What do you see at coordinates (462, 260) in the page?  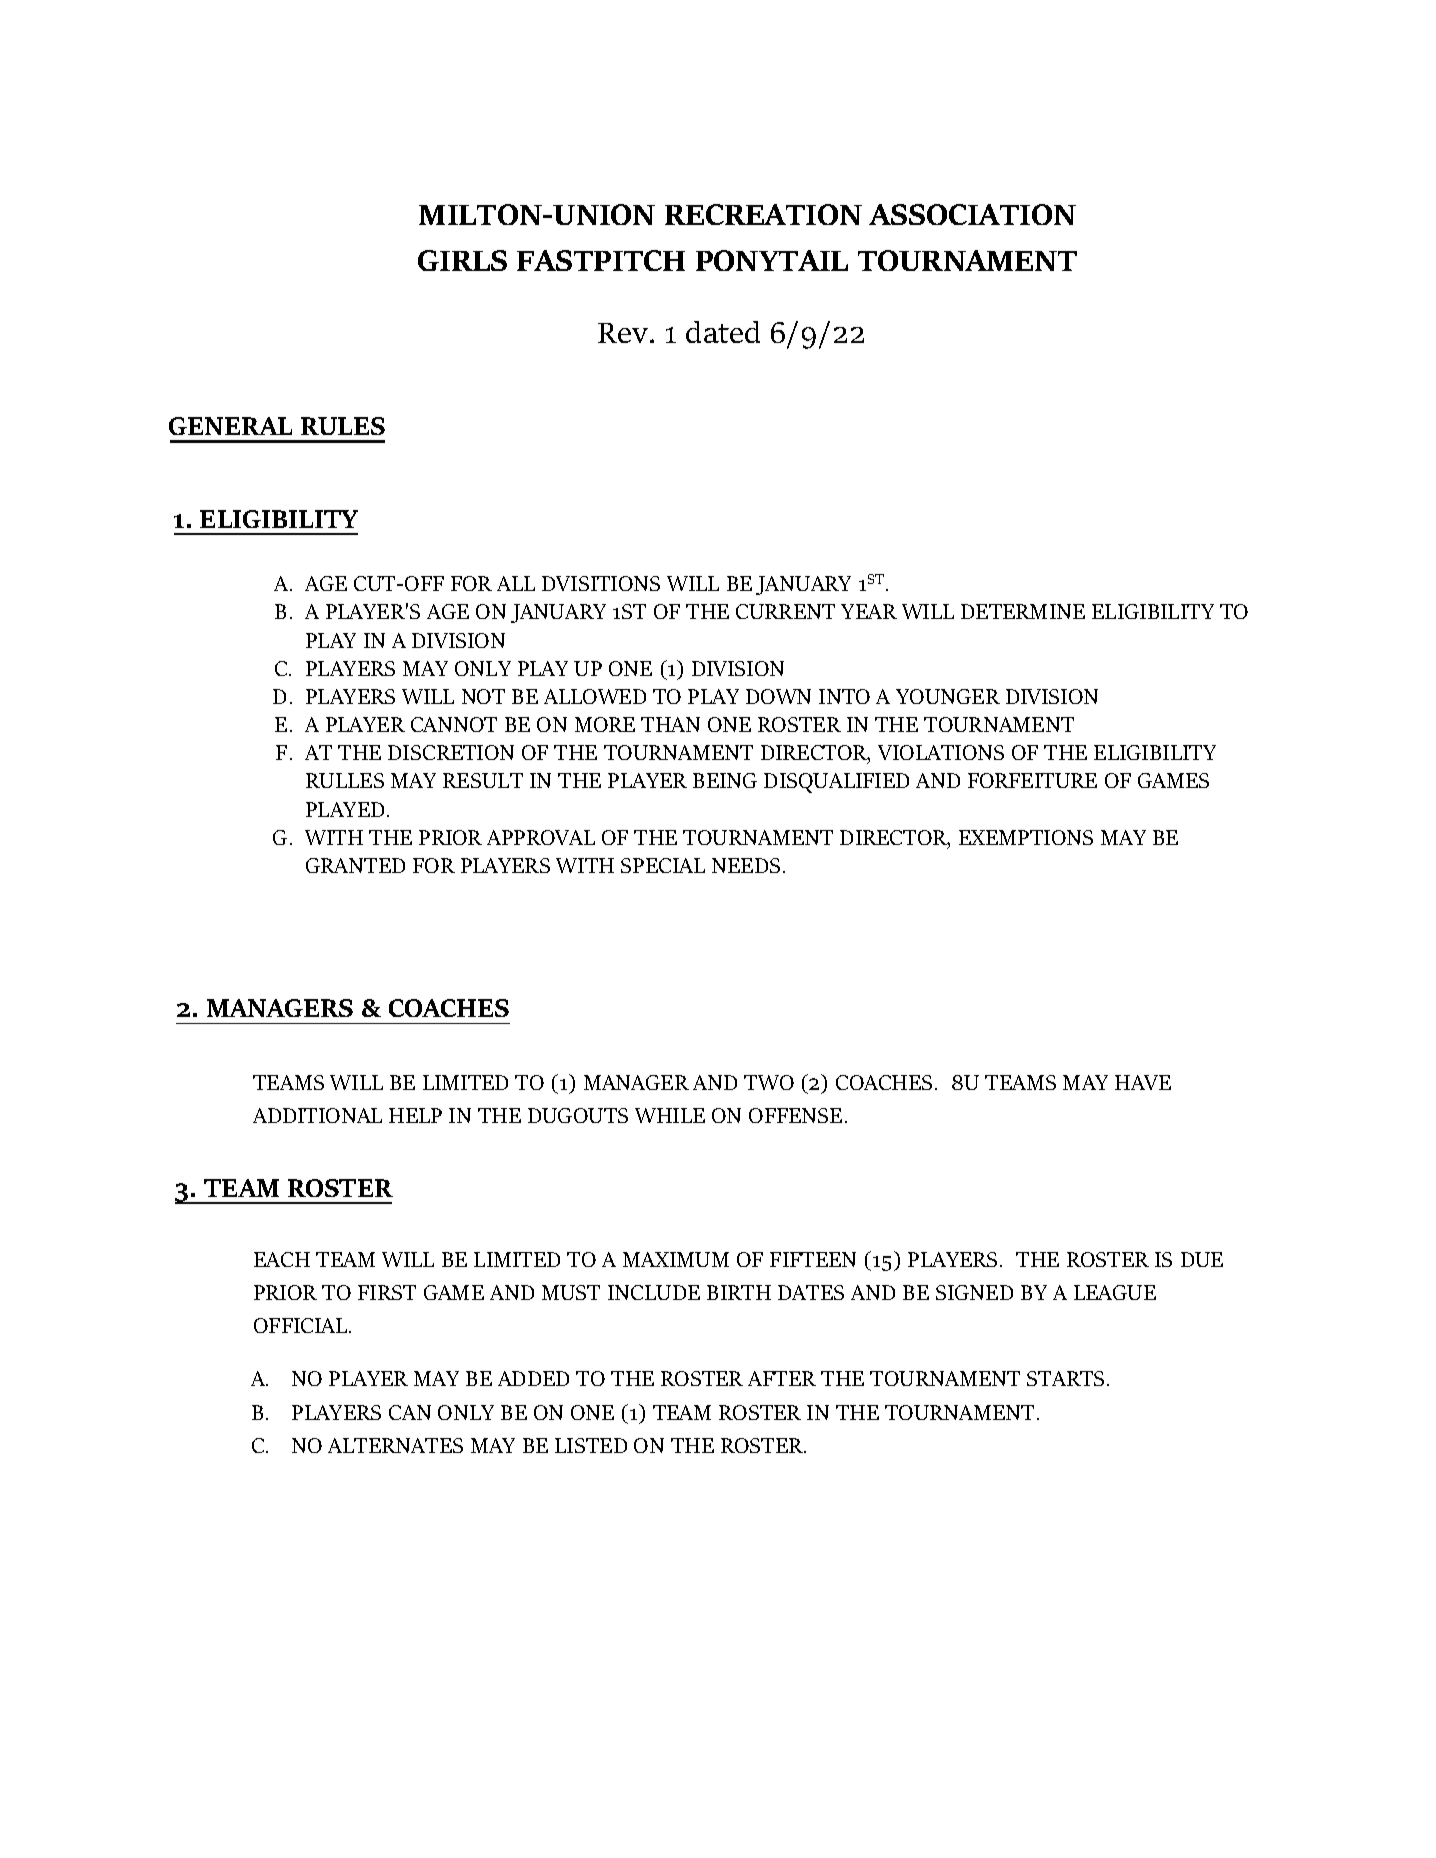 I see `GIRLS` at bounding box center [462, 260].
